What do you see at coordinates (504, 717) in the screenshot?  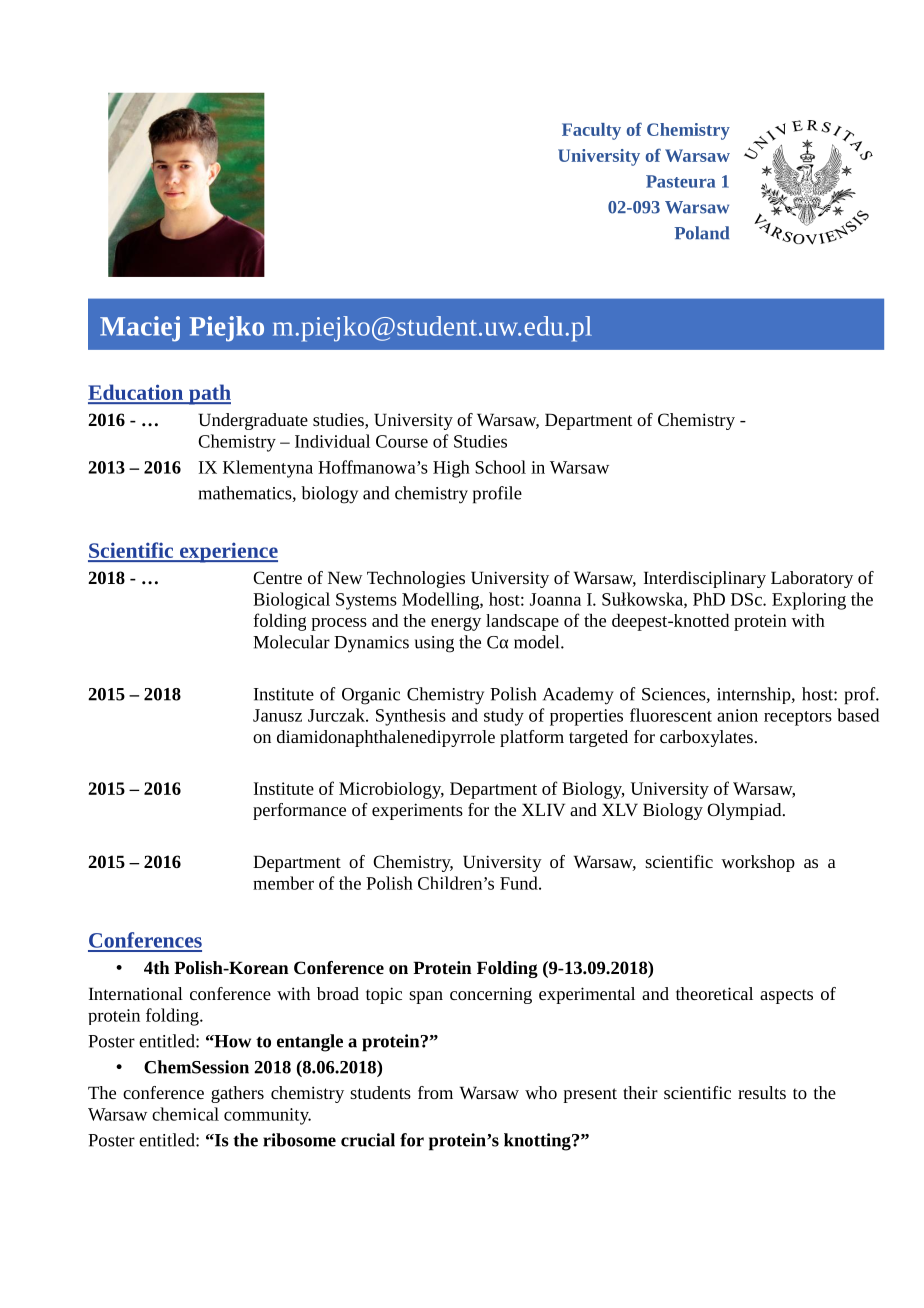 I see `study` at bounding box center [504, 717].
